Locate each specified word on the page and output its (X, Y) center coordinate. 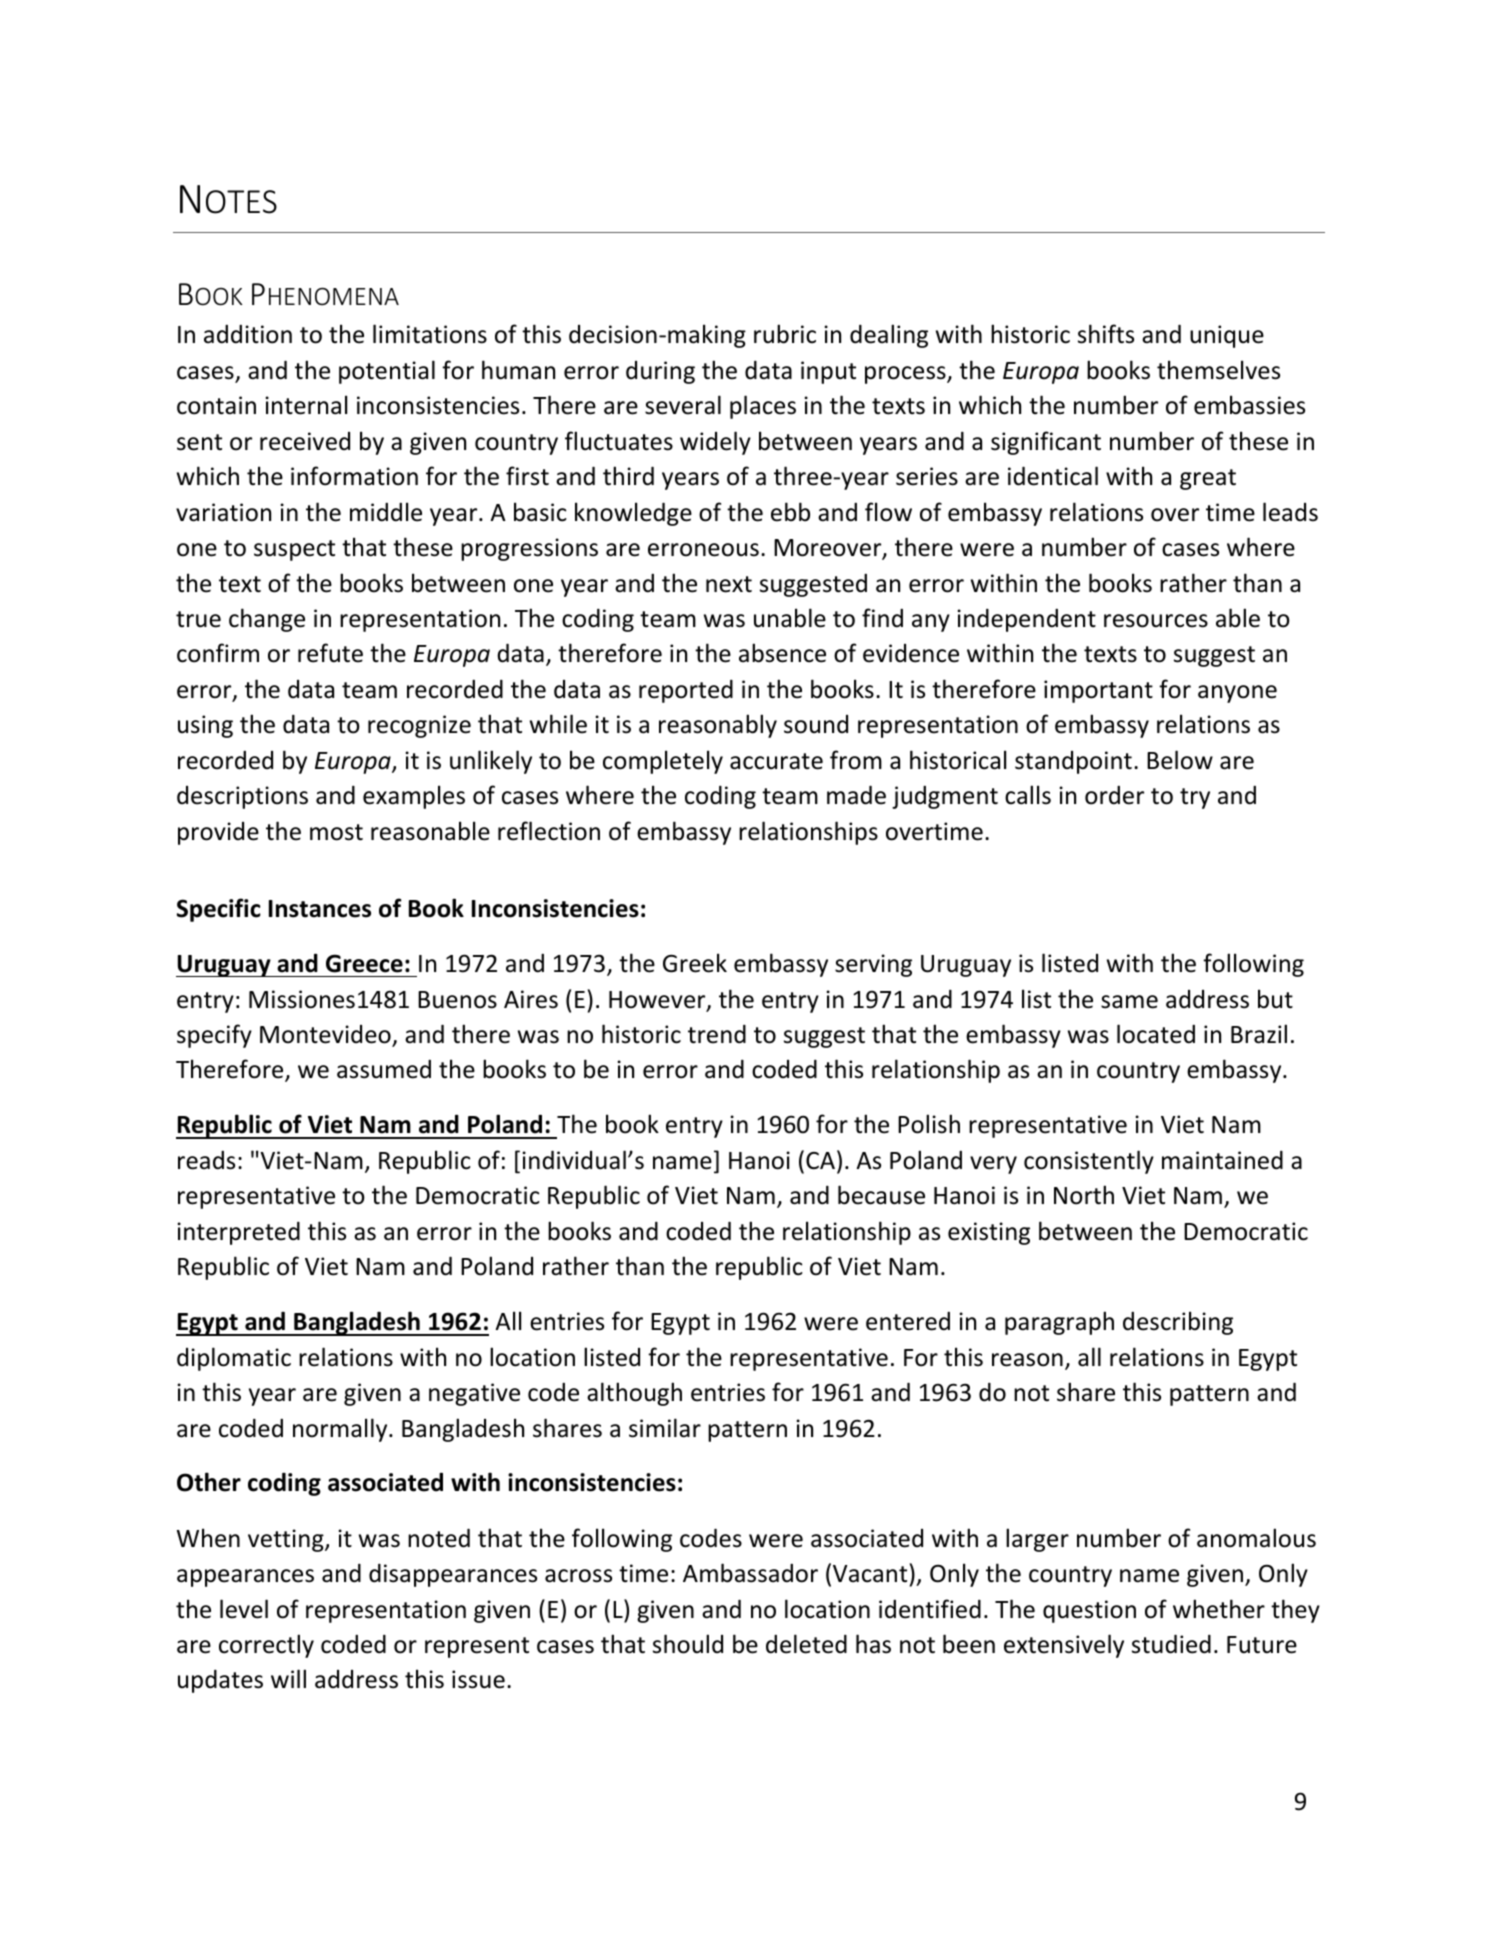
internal (306, 405)
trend (717, 1034)
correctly (266, 1646)
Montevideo (326, 1035)
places (763, 407)
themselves (1218, 370)
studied (1171, 1644)
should (688, 1644)
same (1129, 1002)
